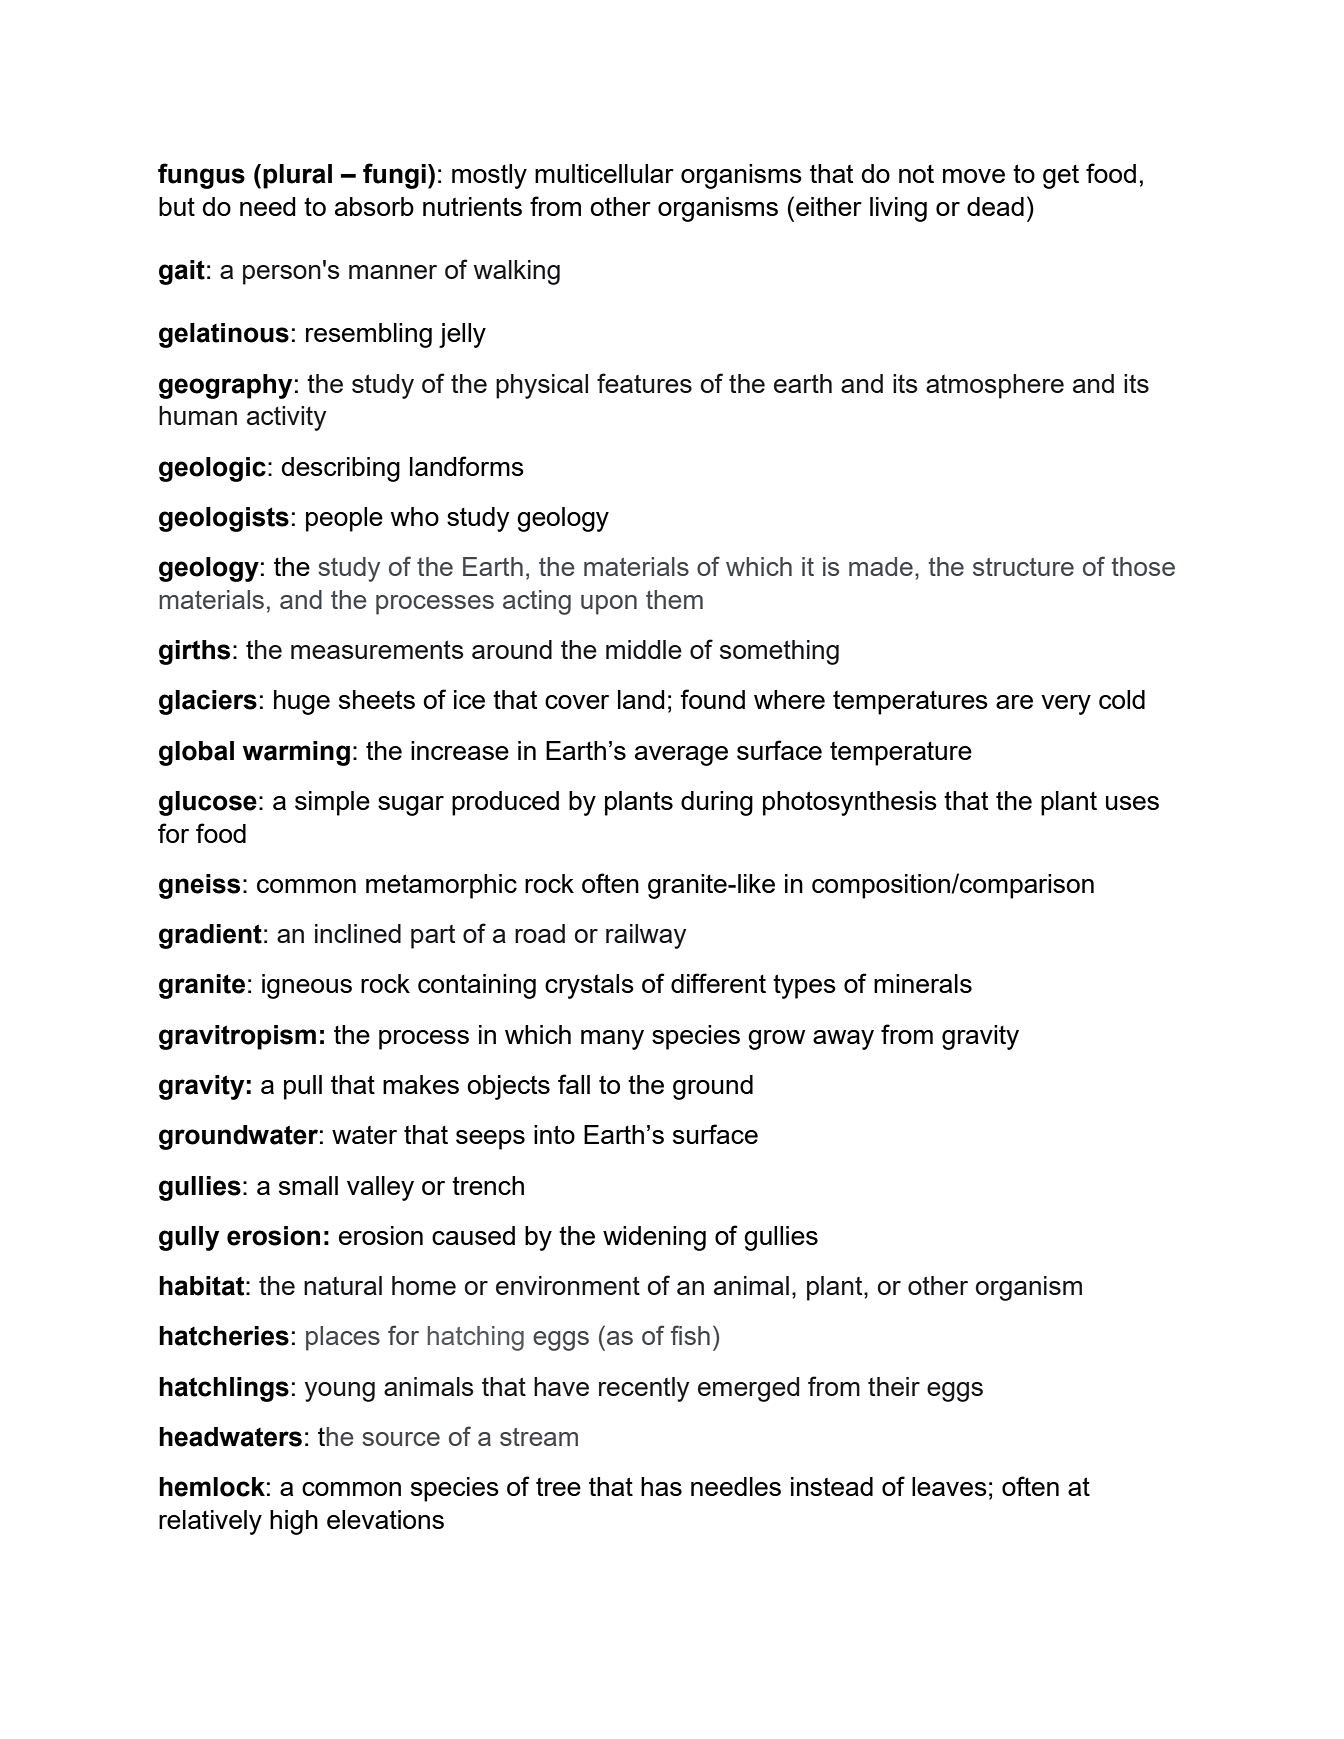 This screenshot has width=1344, height=1739. Describe the element at coordinates (308, 1185) in the screenshot. I see `small` at that location.
